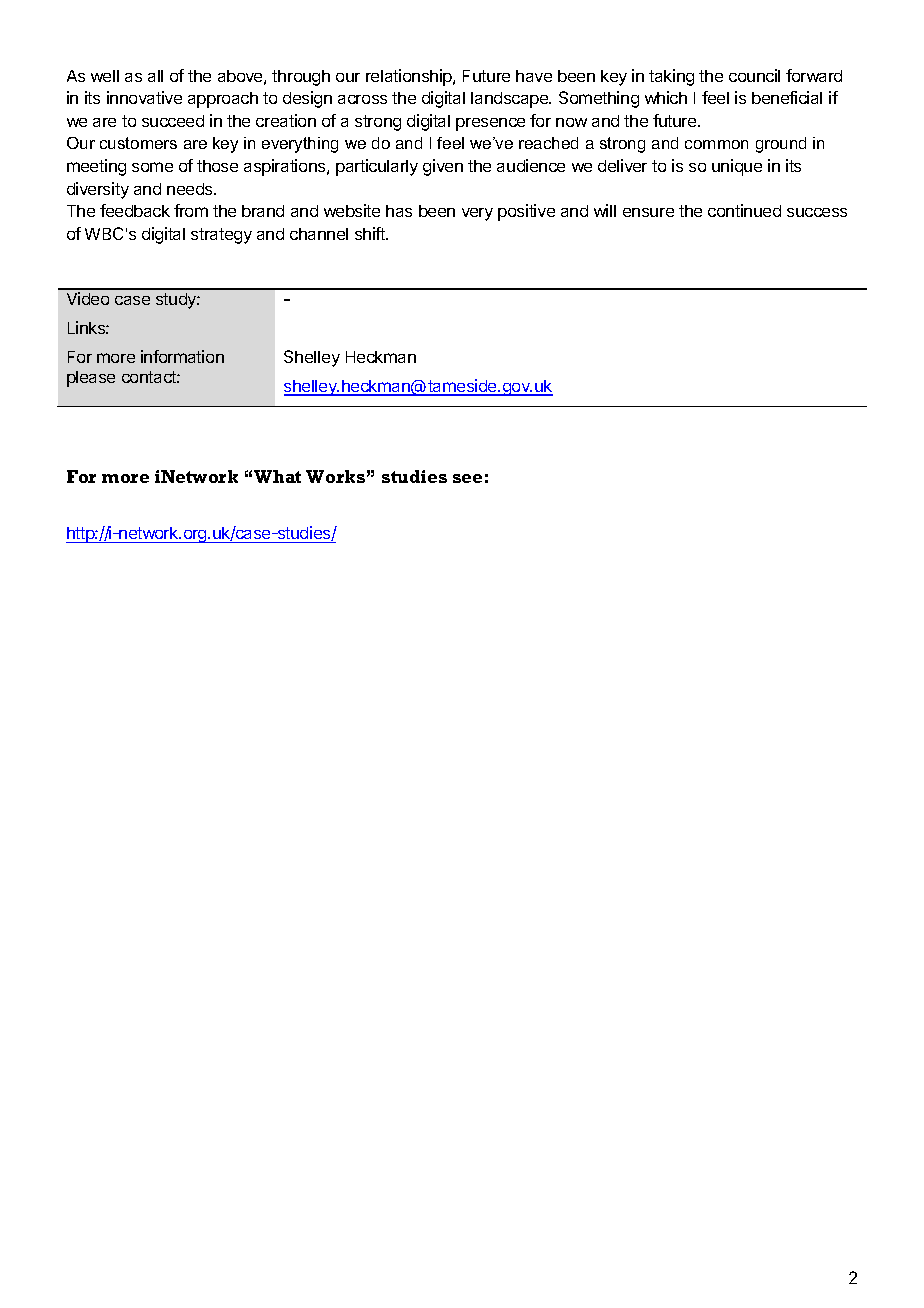 This page has height=1308, width=924. Describe the element at coordinates (182, 356) in the page. I see `information` at that location.
